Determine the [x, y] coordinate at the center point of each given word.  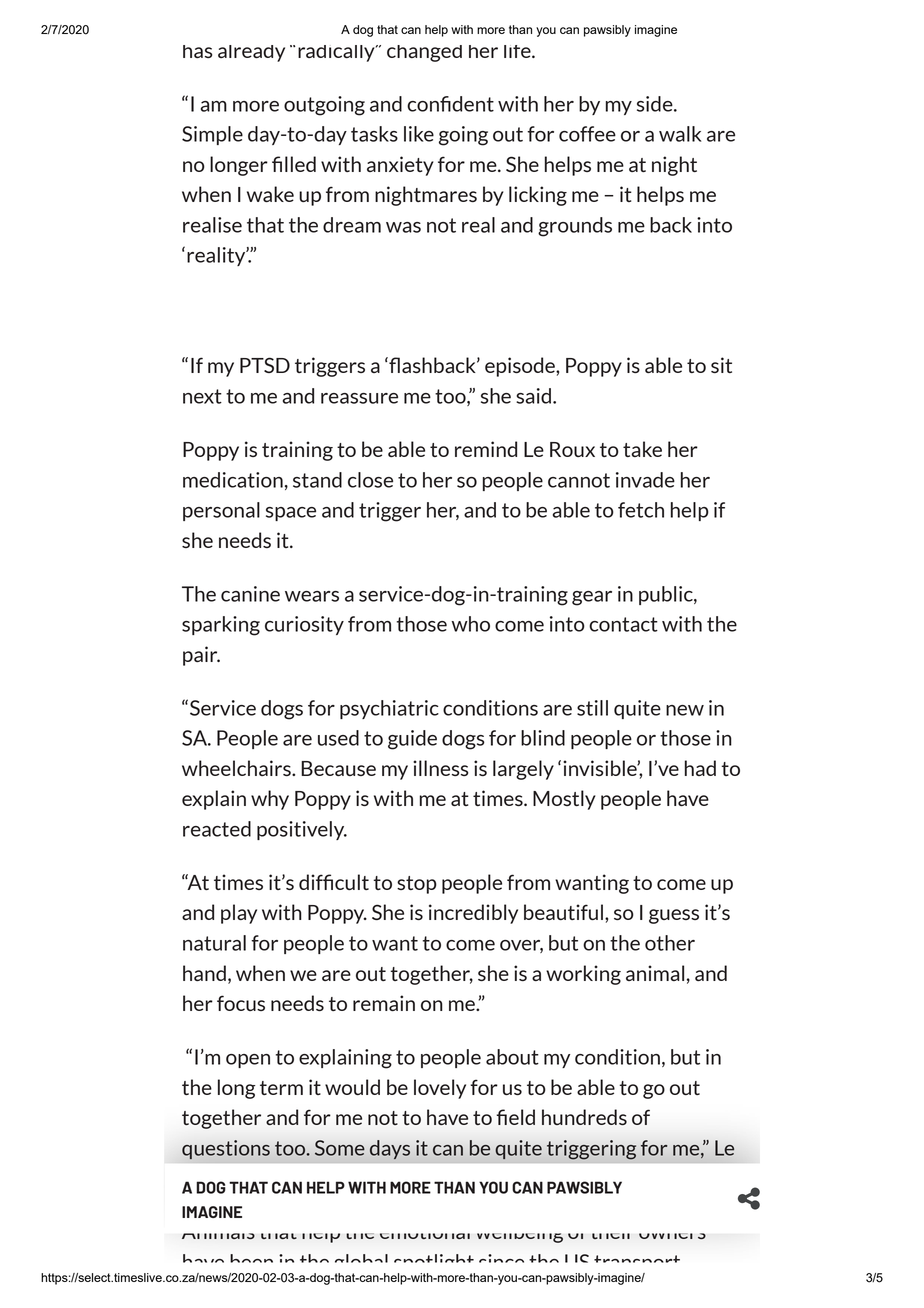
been [251, 1258]
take [642, 449]
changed [424, 53]
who [470, 624]
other [670, 943]
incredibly [473, 914]
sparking [221, 626]
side [656, 104]
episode [521, 367]
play [239, 914]
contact [623, 624]
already [251, 53]
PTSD [265, 365]
